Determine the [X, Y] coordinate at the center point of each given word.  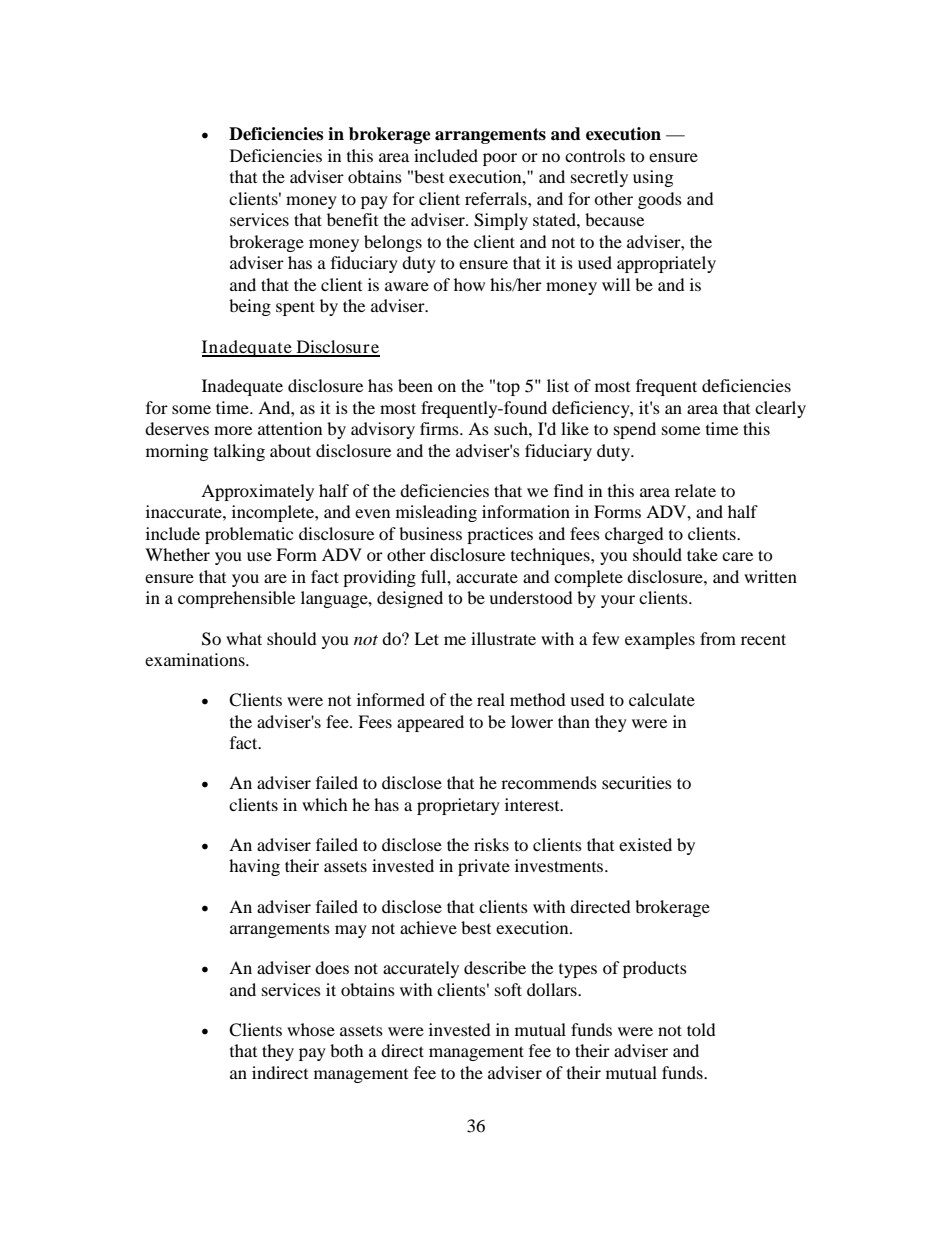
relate [695, 490]
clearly [780, 409]
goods [660, 200]
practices [500, 535]
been [415, 385]
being [250, 307]
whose [311, 1029]
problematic [249, 535]
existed [645, 844]
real [491, 699]
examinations [196, 659]
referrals [497, 198]
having [254, 867]
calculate [662, 699]
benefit [352, 219]
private [484, 867]
